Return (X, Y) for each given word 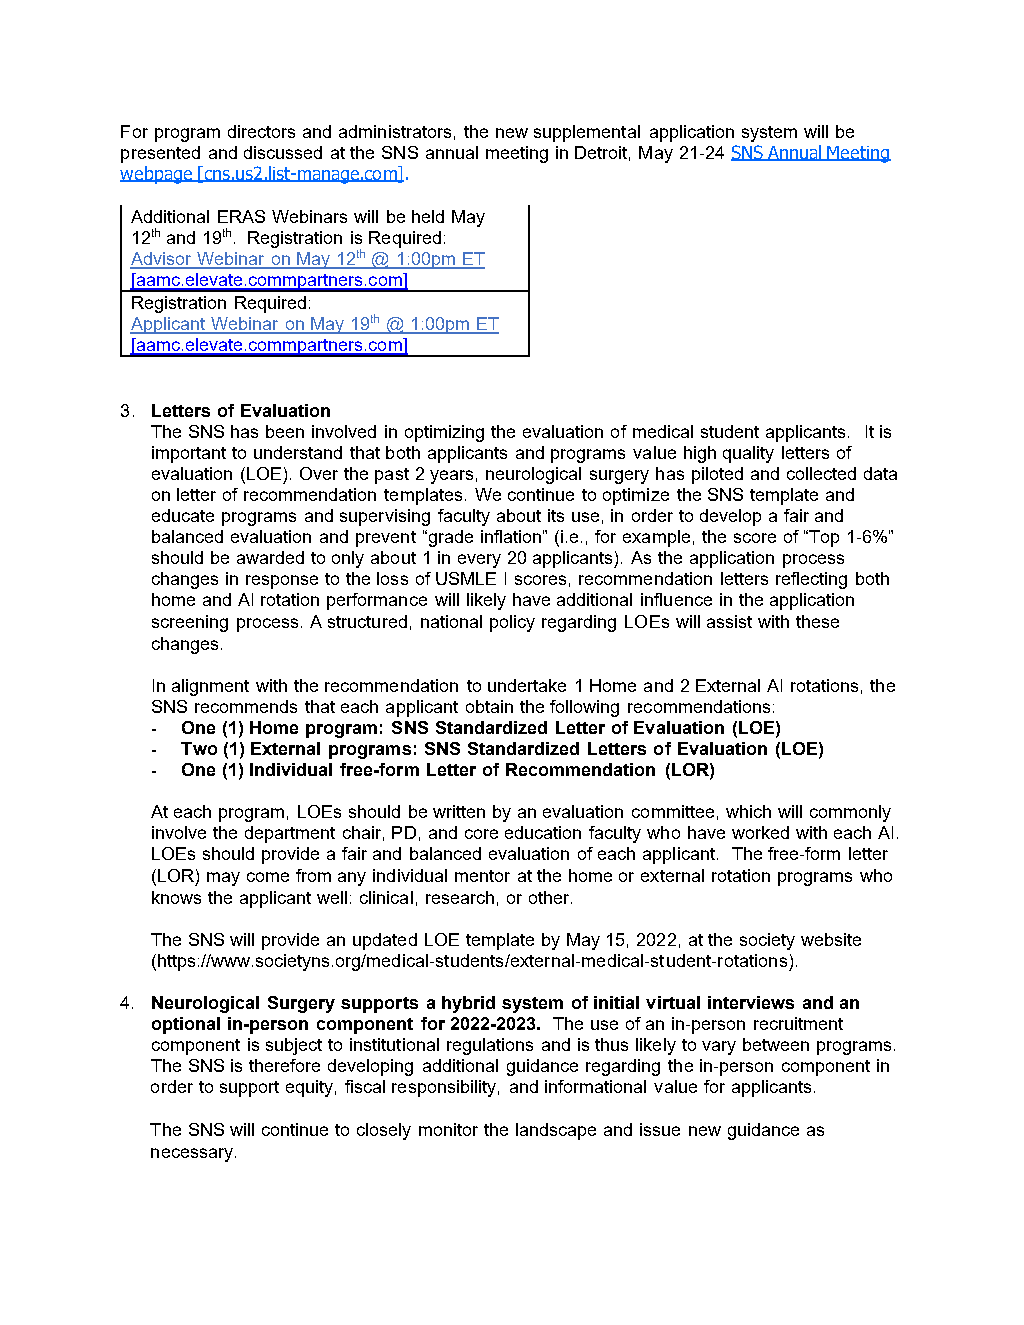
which (748, 811)
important (189, 454)
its (556, 515)
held (428, 216)
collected (821, 473)
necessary (192, 1155)
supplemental (587, 133)
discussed (283, 152)
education (543, 832)
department (290, 834)
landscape (556, 1131)
